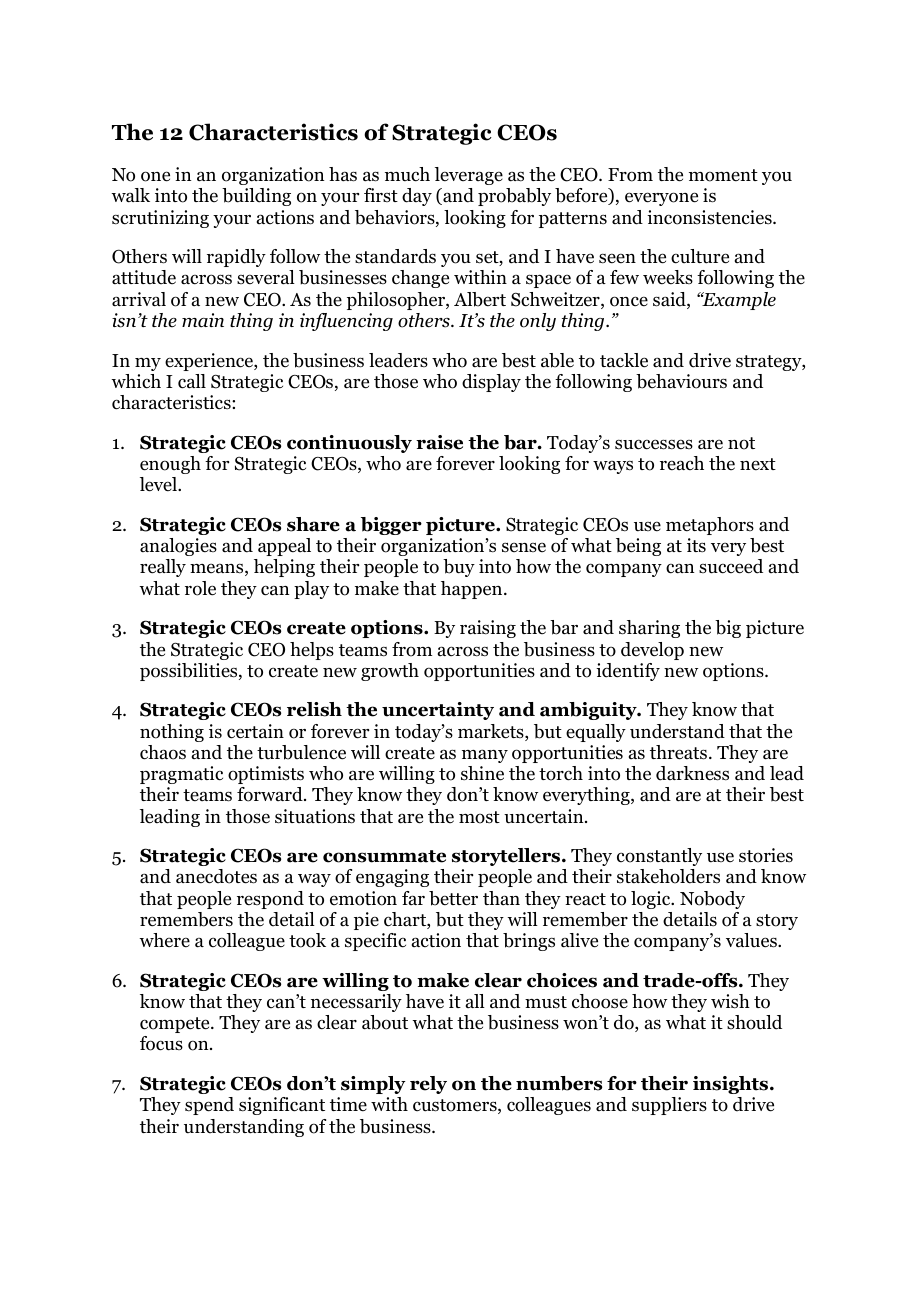 This screenshot has width=924, height=1308. What do you see at coordinates (428, 1085) in the screenshot?
I see `rely` at bounding box center [428, 1085].
